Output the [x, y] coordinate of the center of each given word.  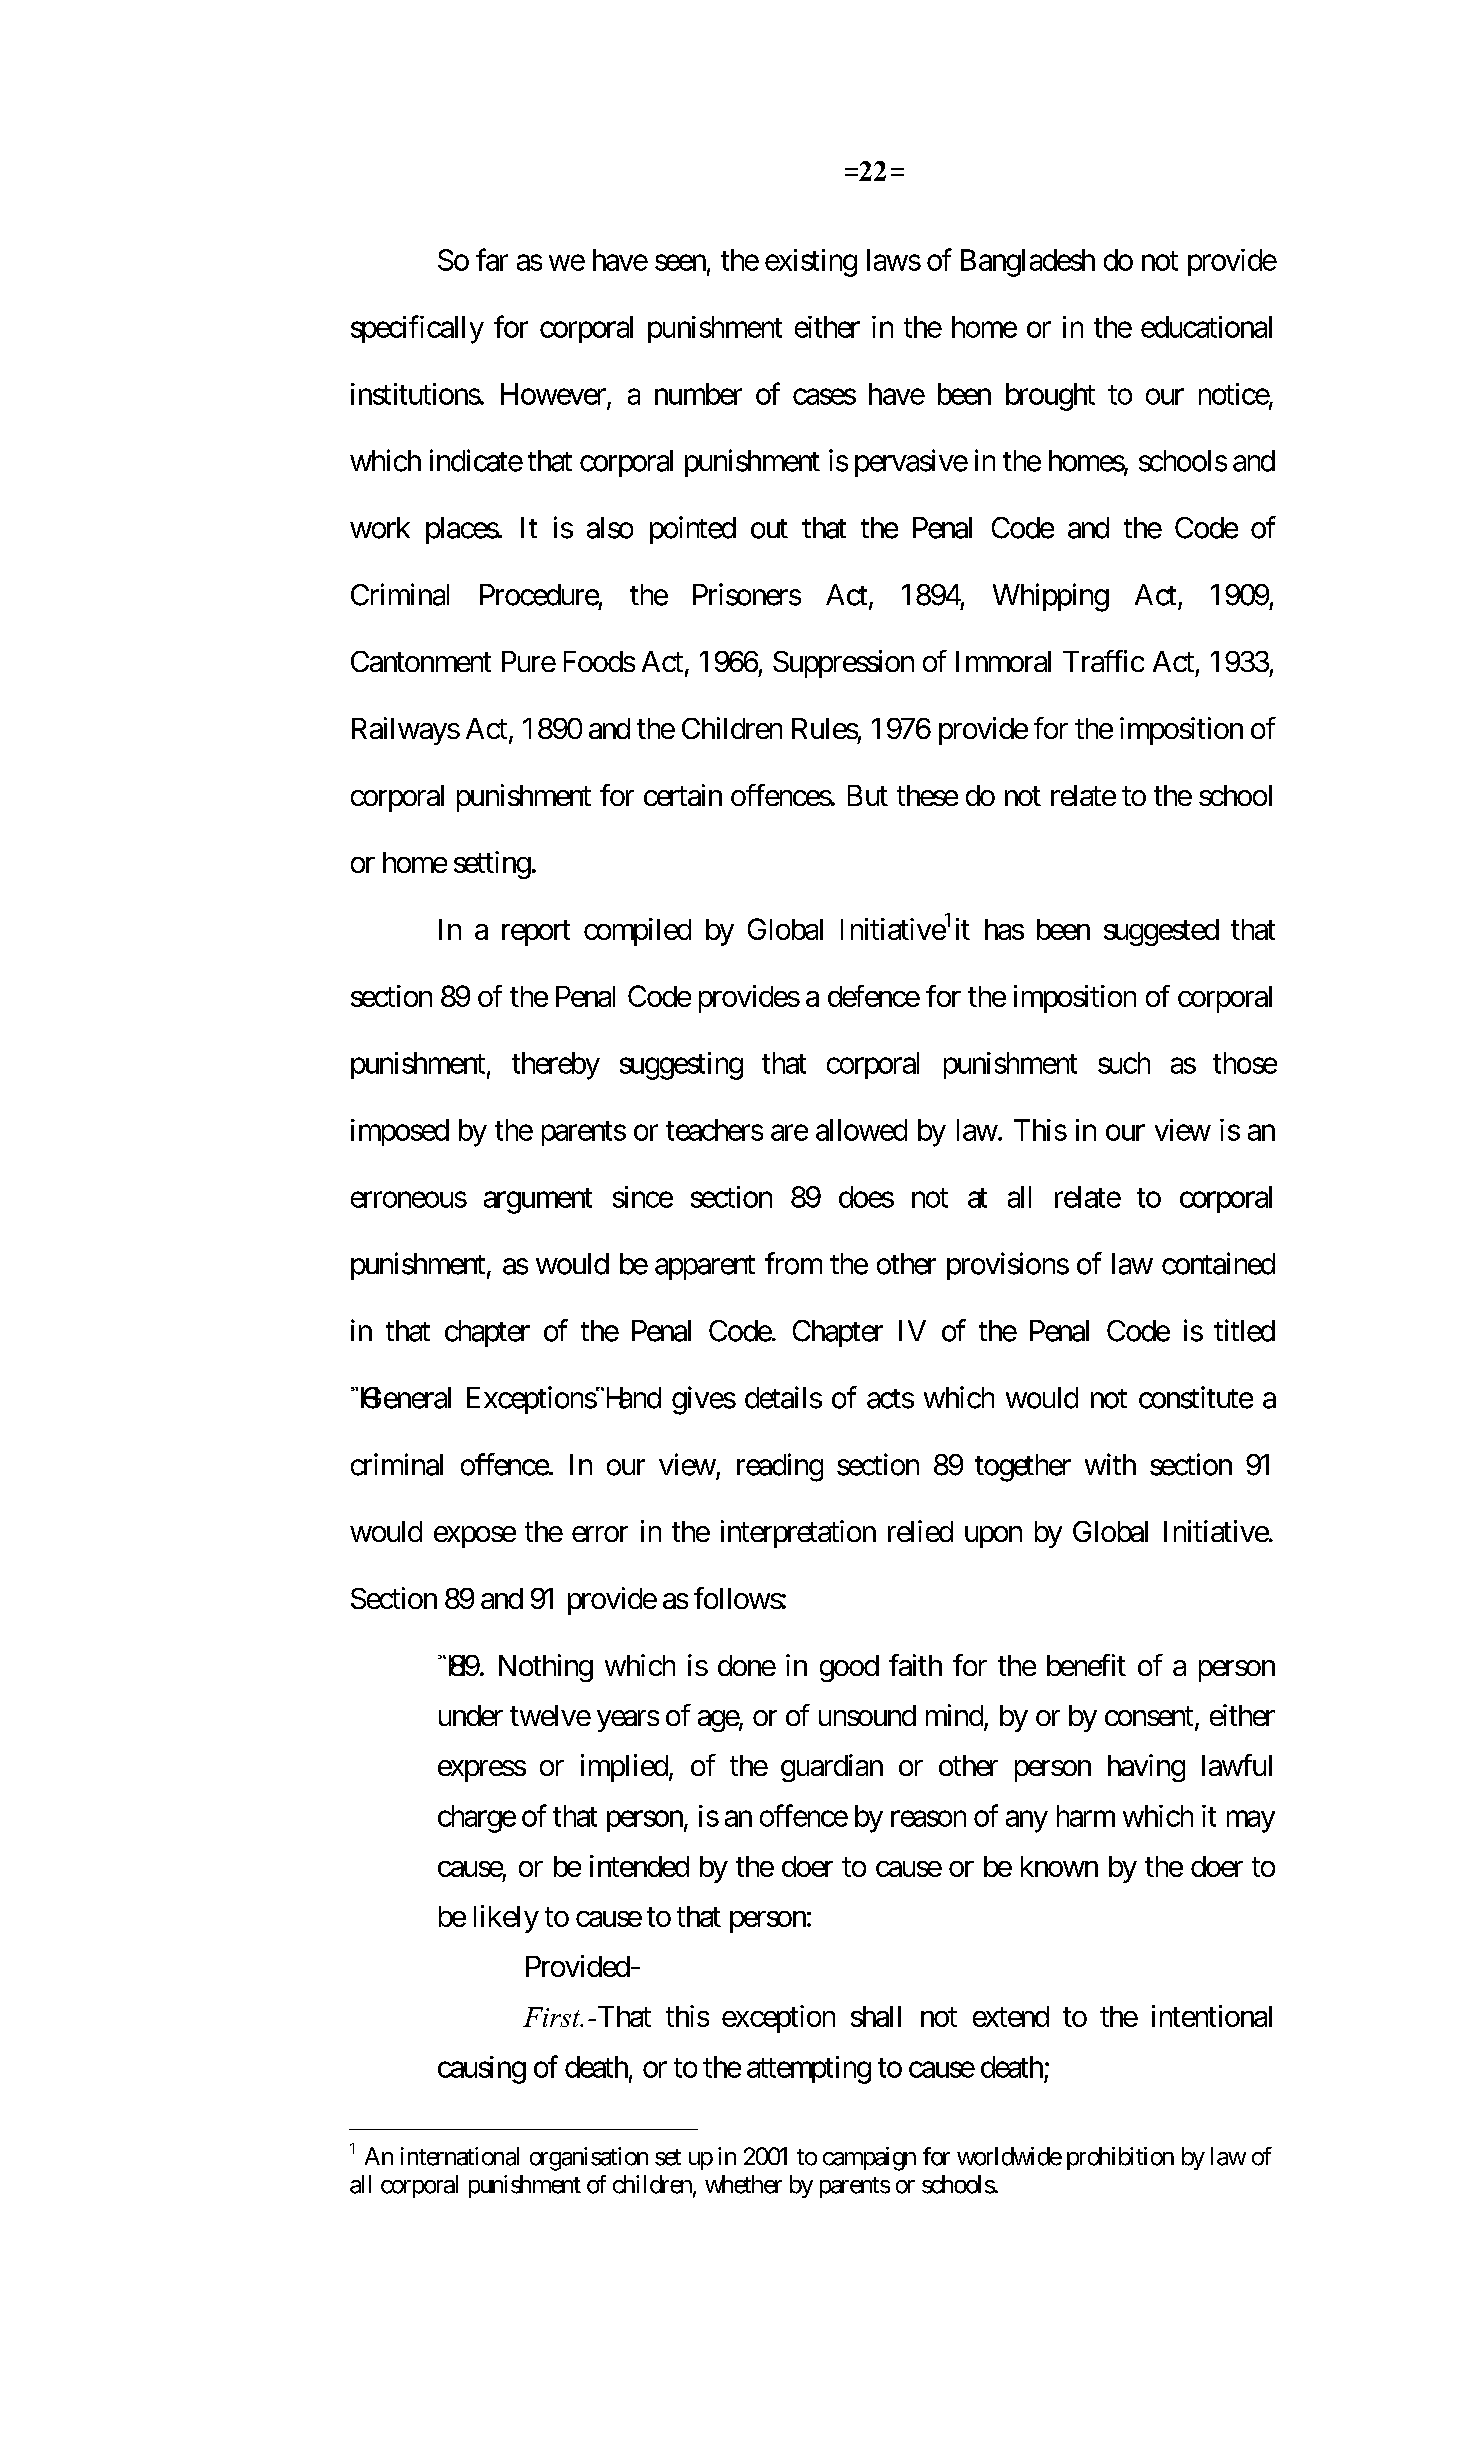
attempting [809, 2070]
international [460, 2156]
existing [811, 263]
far [492, 259]
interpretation [798, 1534]
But [868, 795]
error [600, 1534]
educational [1206, 327]
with [1110, 1464]
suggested [1161, 932]
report [536, 933]
